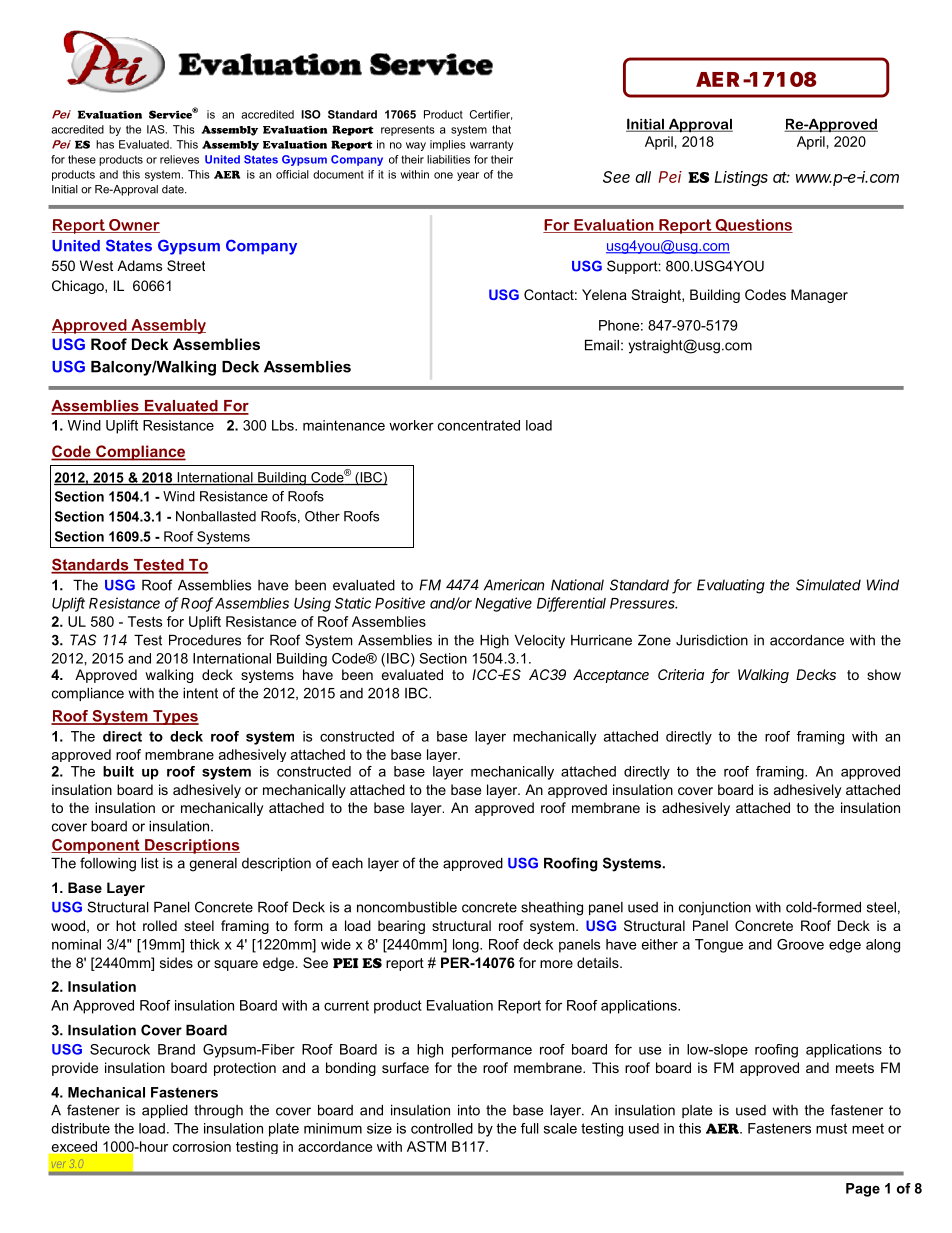 The width and height of the screenshot is (952, 1233). I want to click on Procedures, so click(205, 640).
